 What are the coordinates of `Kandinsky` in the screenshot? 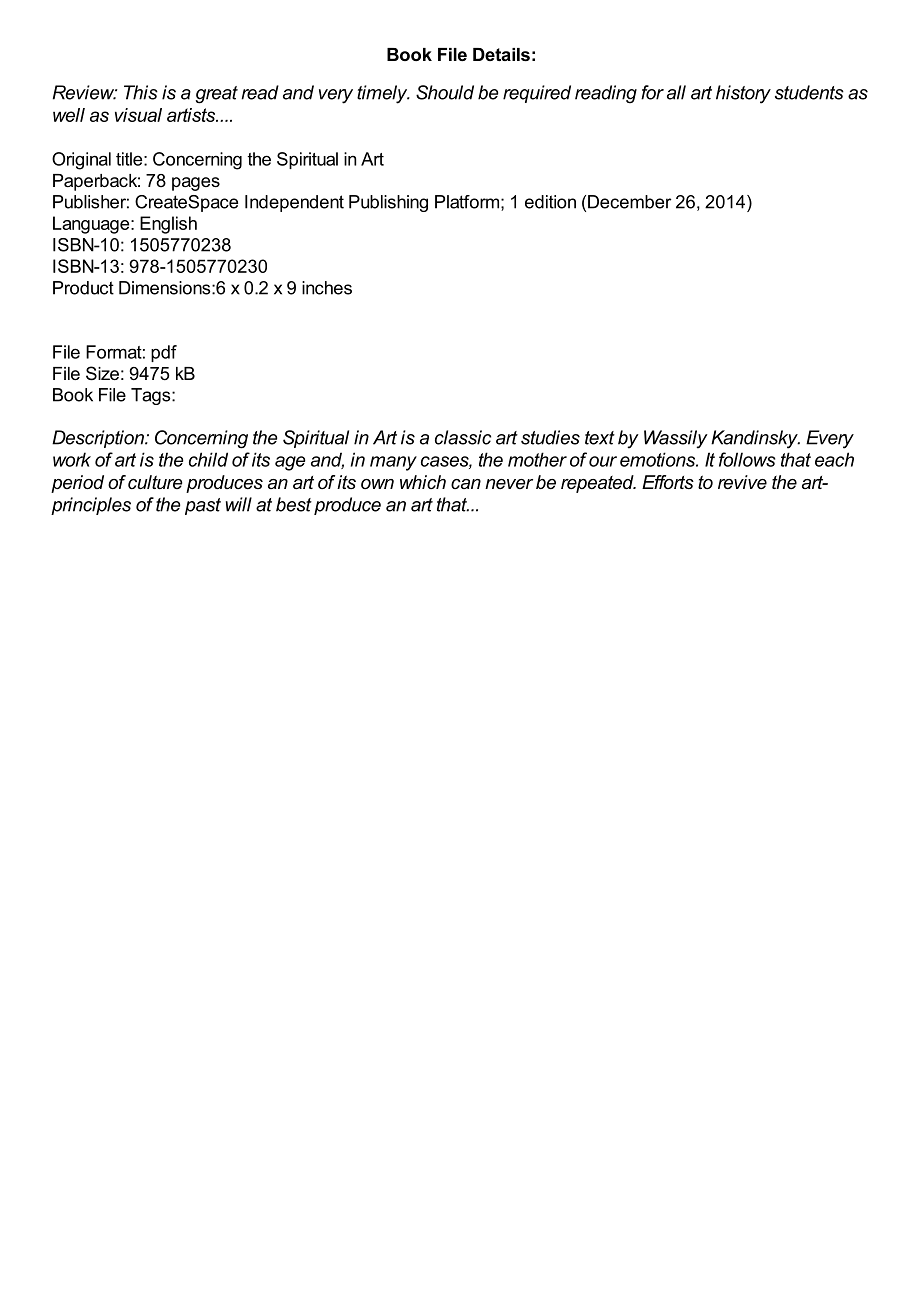 It's located at (755, 439).
